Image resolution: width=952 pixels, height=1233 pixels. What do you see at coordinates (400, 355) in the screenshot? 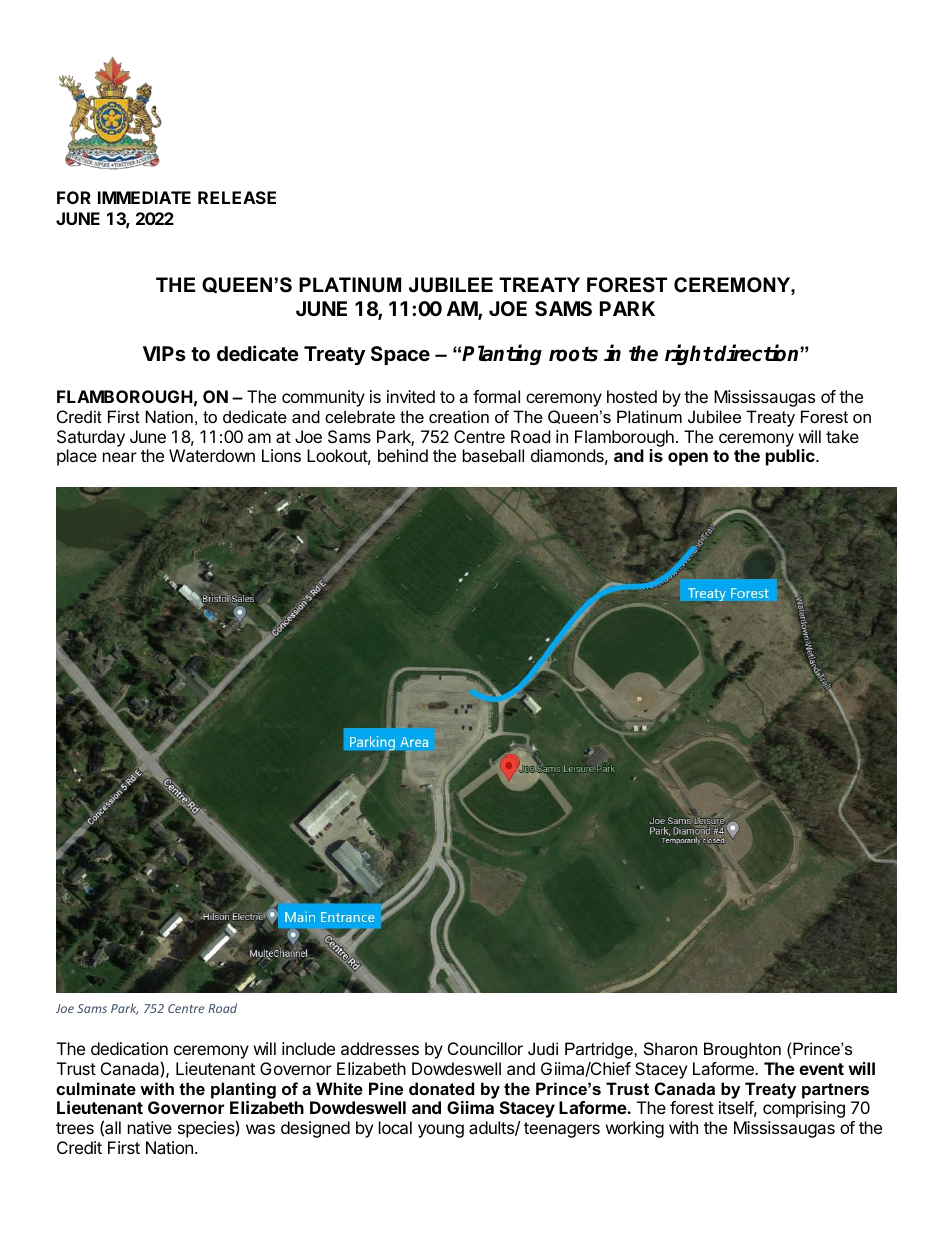
I see `Space` at bounding box center [400, 355].
